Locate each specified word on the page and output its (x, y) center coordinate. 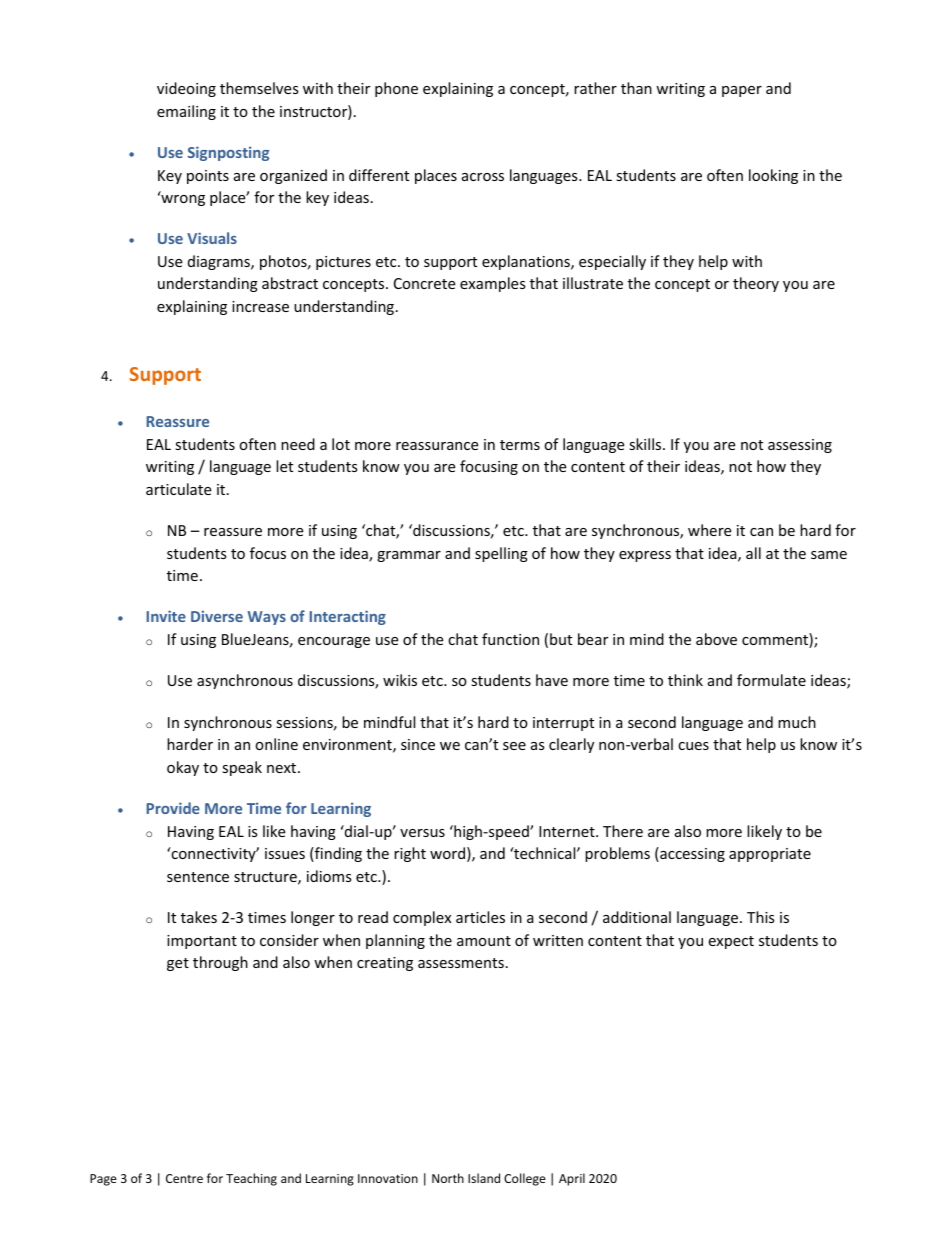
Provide (173, 808)
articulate (178, 489)
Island (484, 1178)
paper (742, 91)
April (572, 1179)
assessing (800, 446)
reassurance (437, 446)
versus (422, 833)
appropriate (770, 855)
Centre (184, 1178)
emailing (186, 112)
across (483, 177)
